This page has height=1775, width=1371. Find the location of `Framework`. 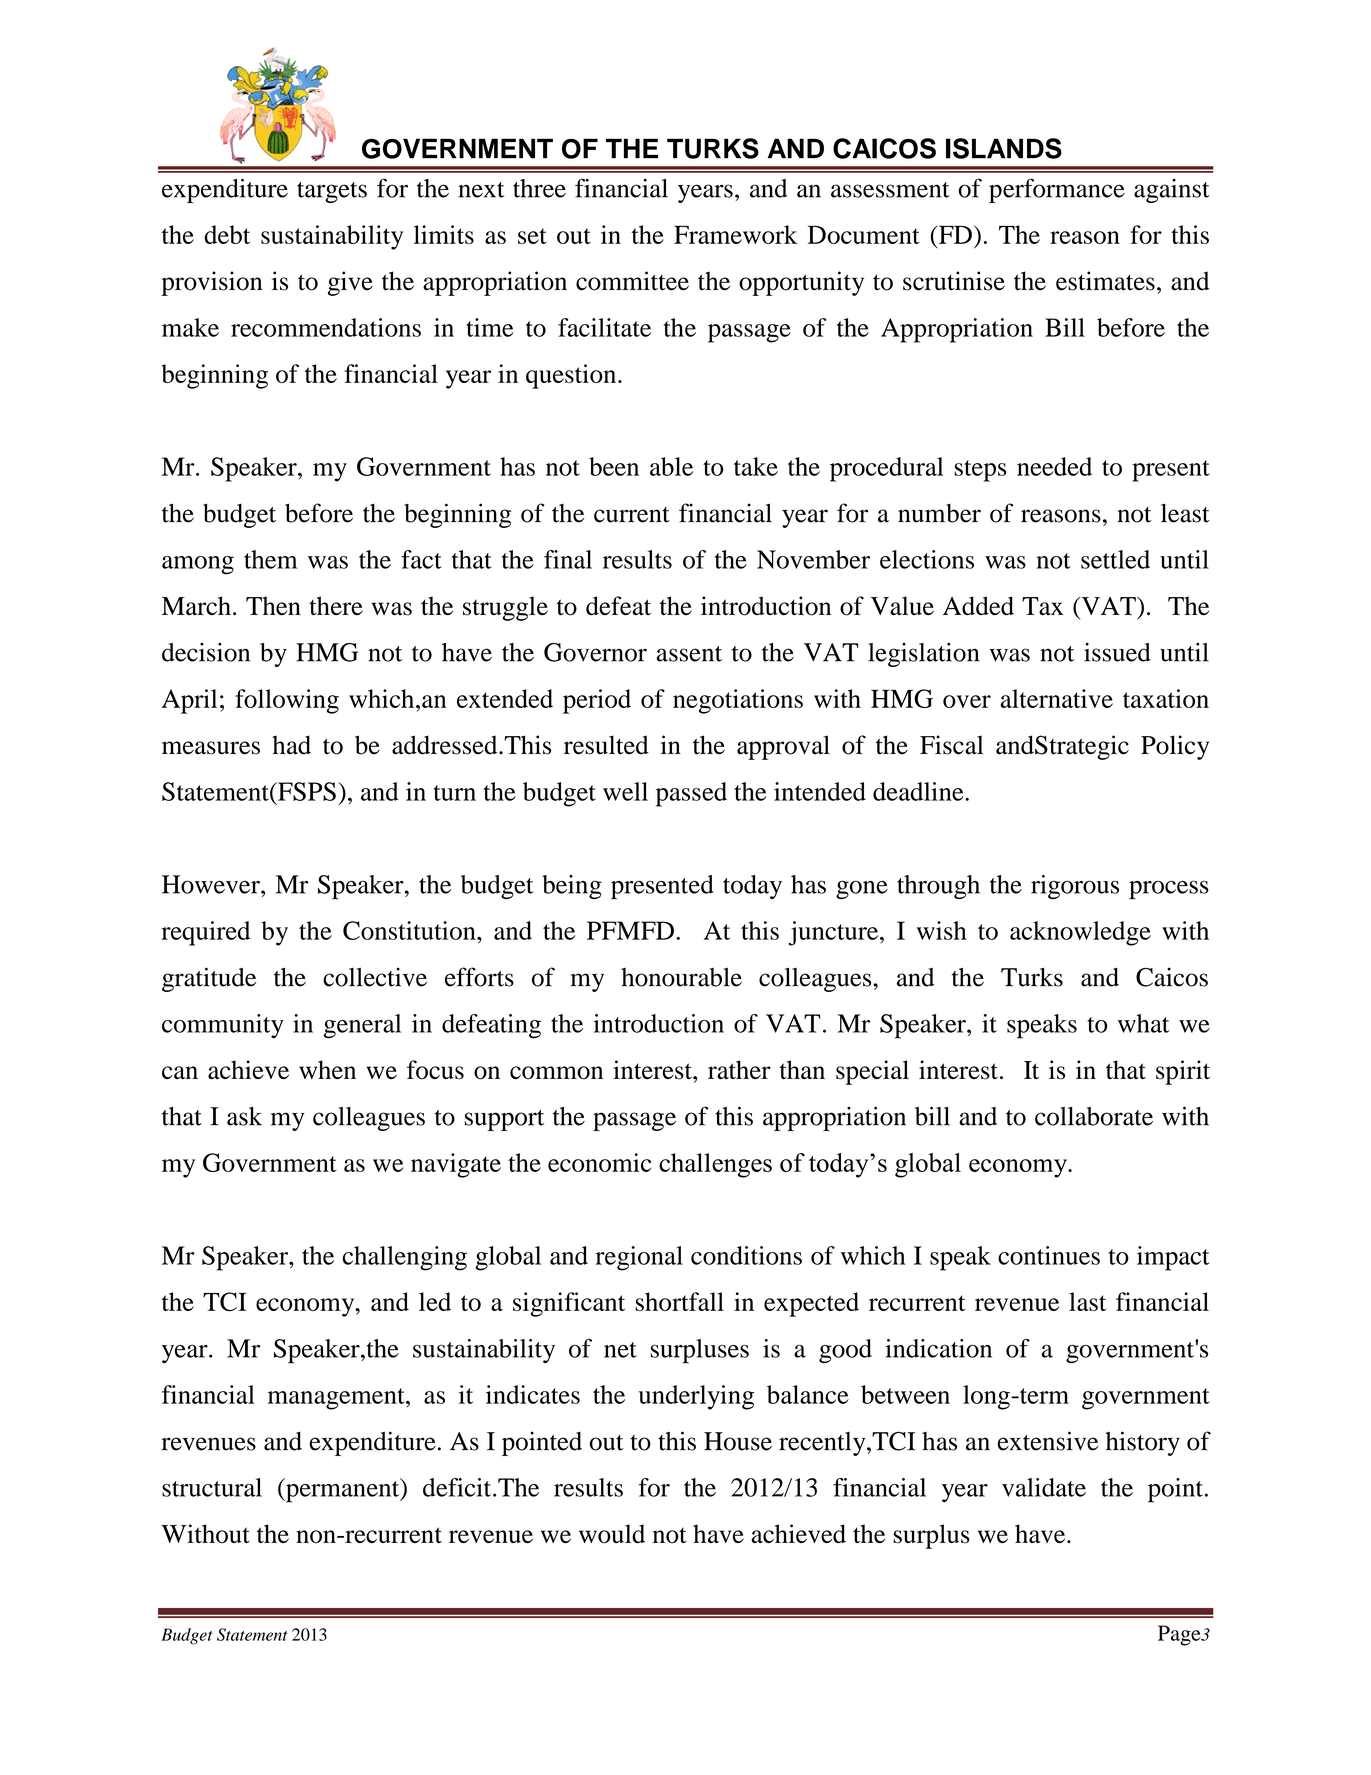

Framework is located at coordinates (736, 234).
